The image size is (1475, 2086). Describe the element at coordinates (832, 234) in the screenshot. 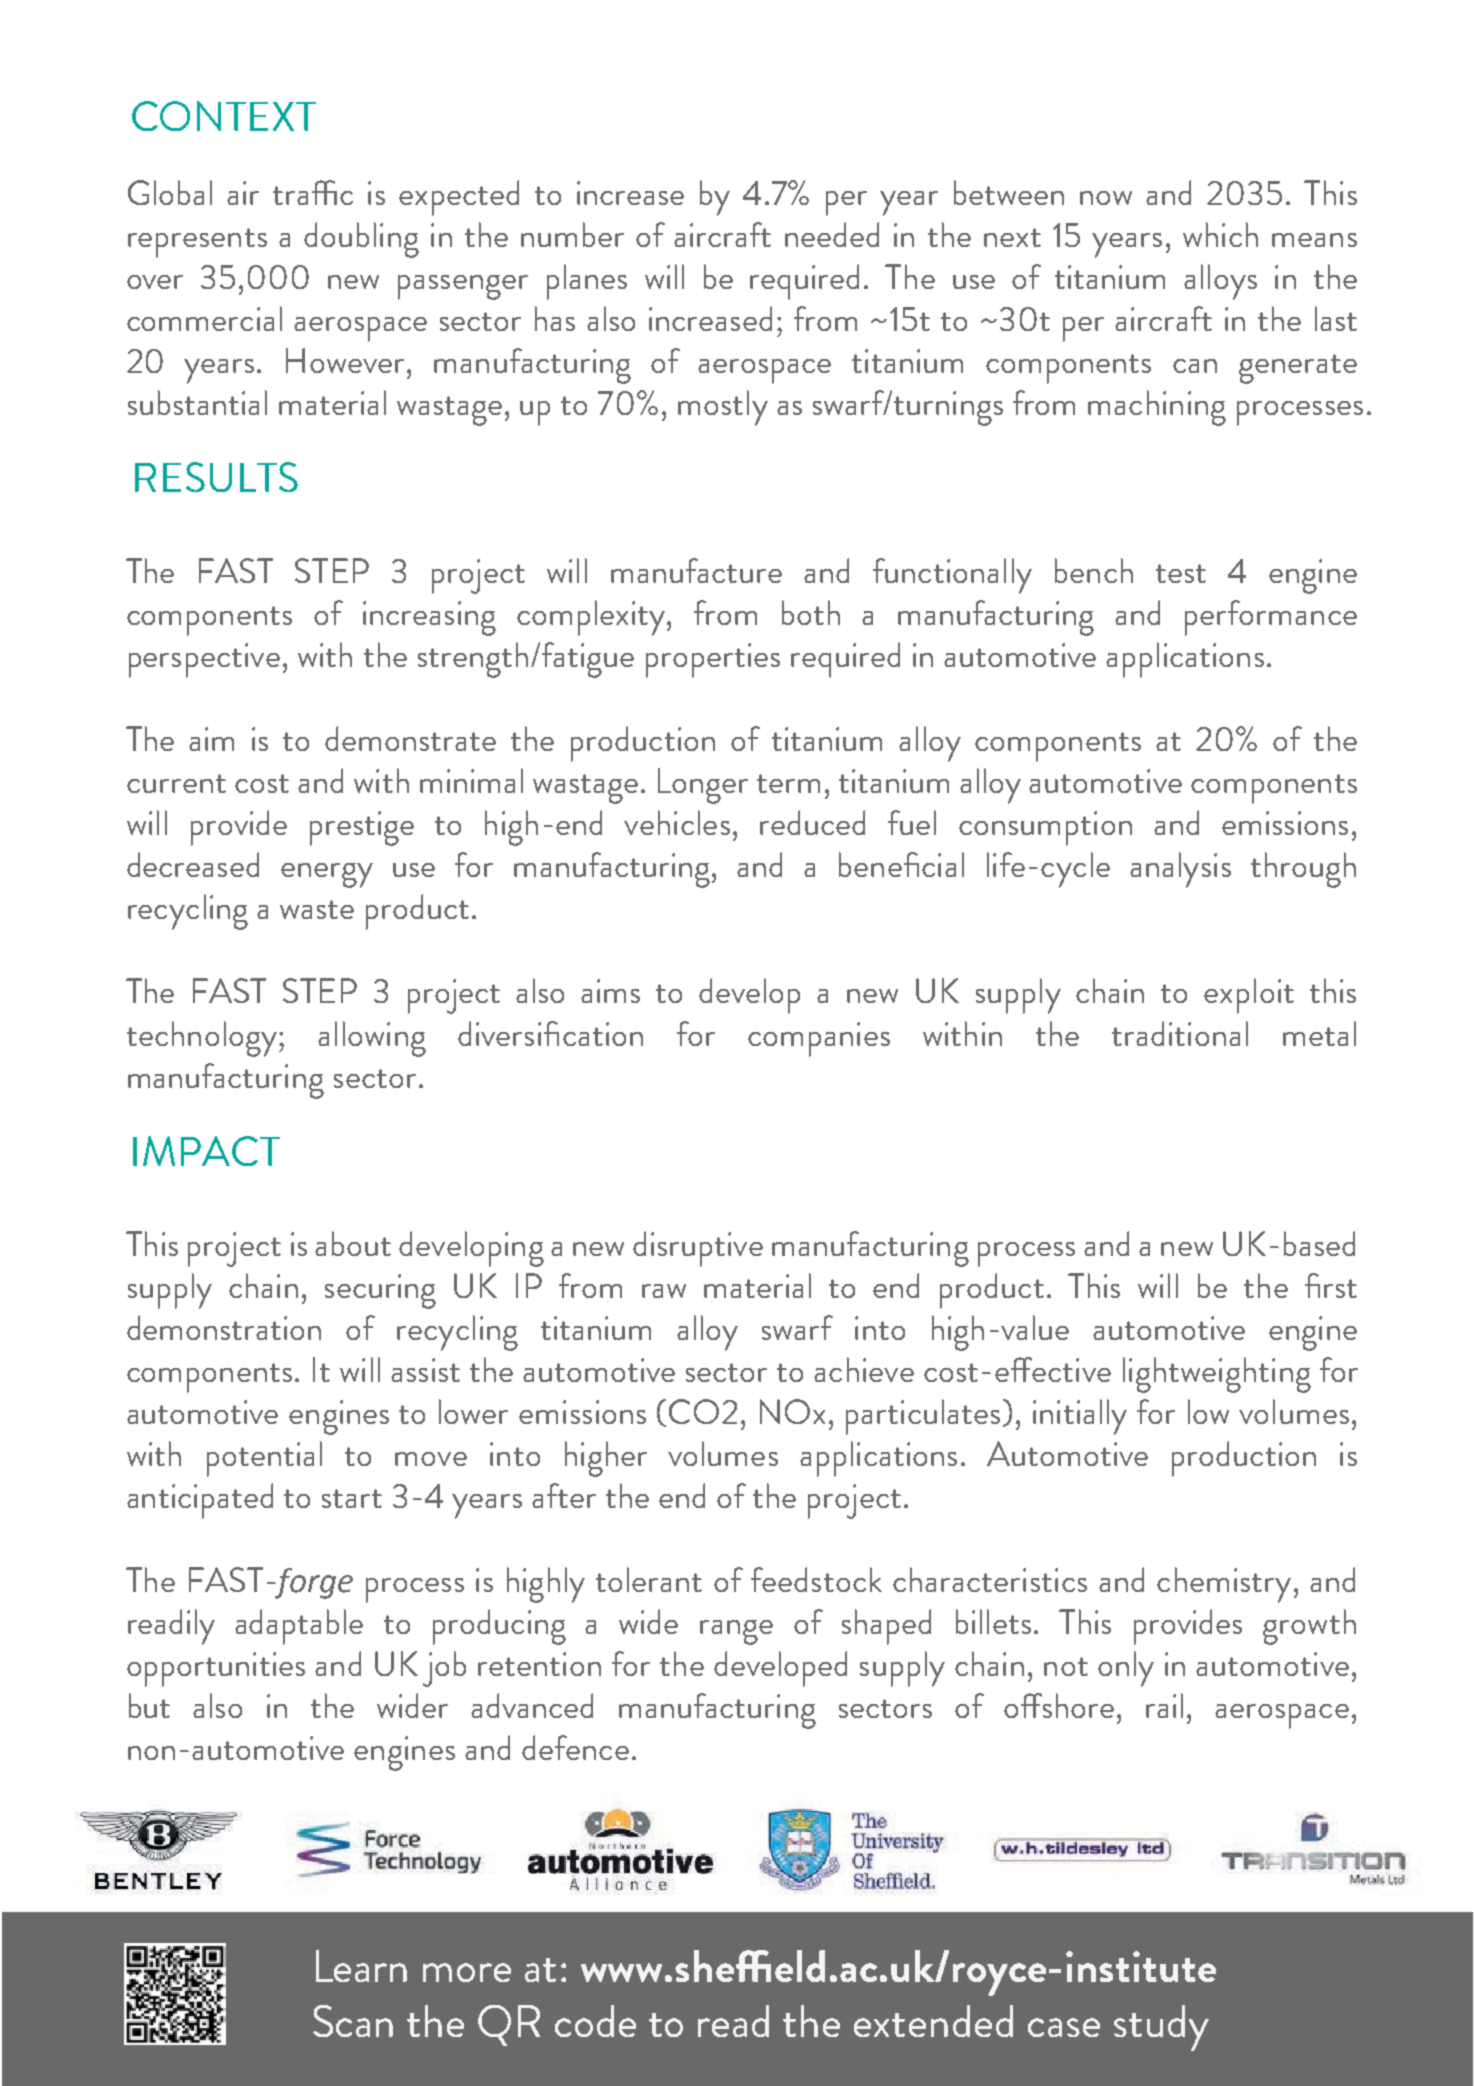

I see `needed` at that location.
